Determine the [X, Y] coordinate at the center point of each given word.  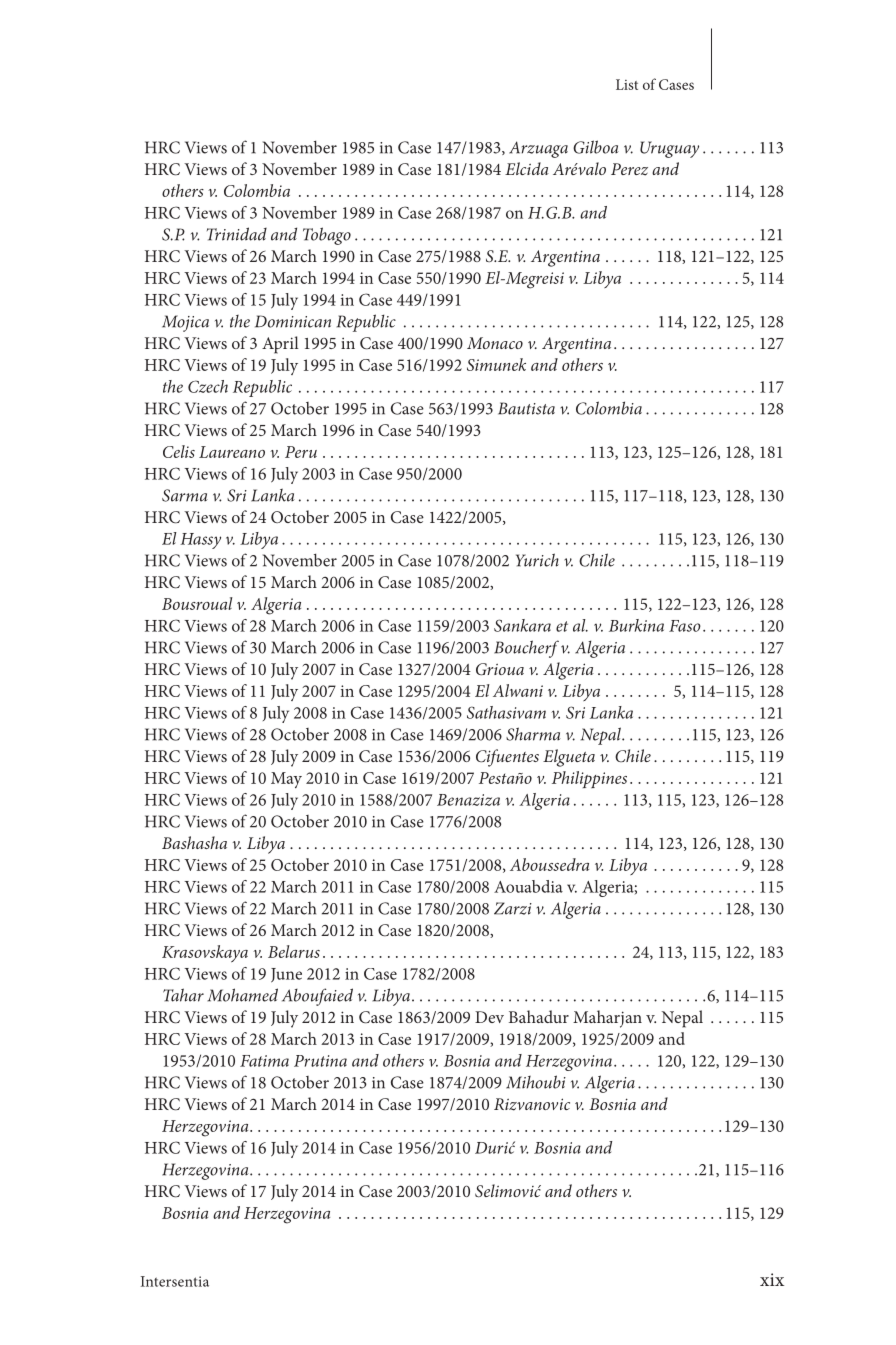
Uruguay [669, 149]
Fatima [264, 1061]
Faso [685, 626]
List [627, 84]
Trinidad [237, 234]
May [286, 780]
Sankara [522, 625]
